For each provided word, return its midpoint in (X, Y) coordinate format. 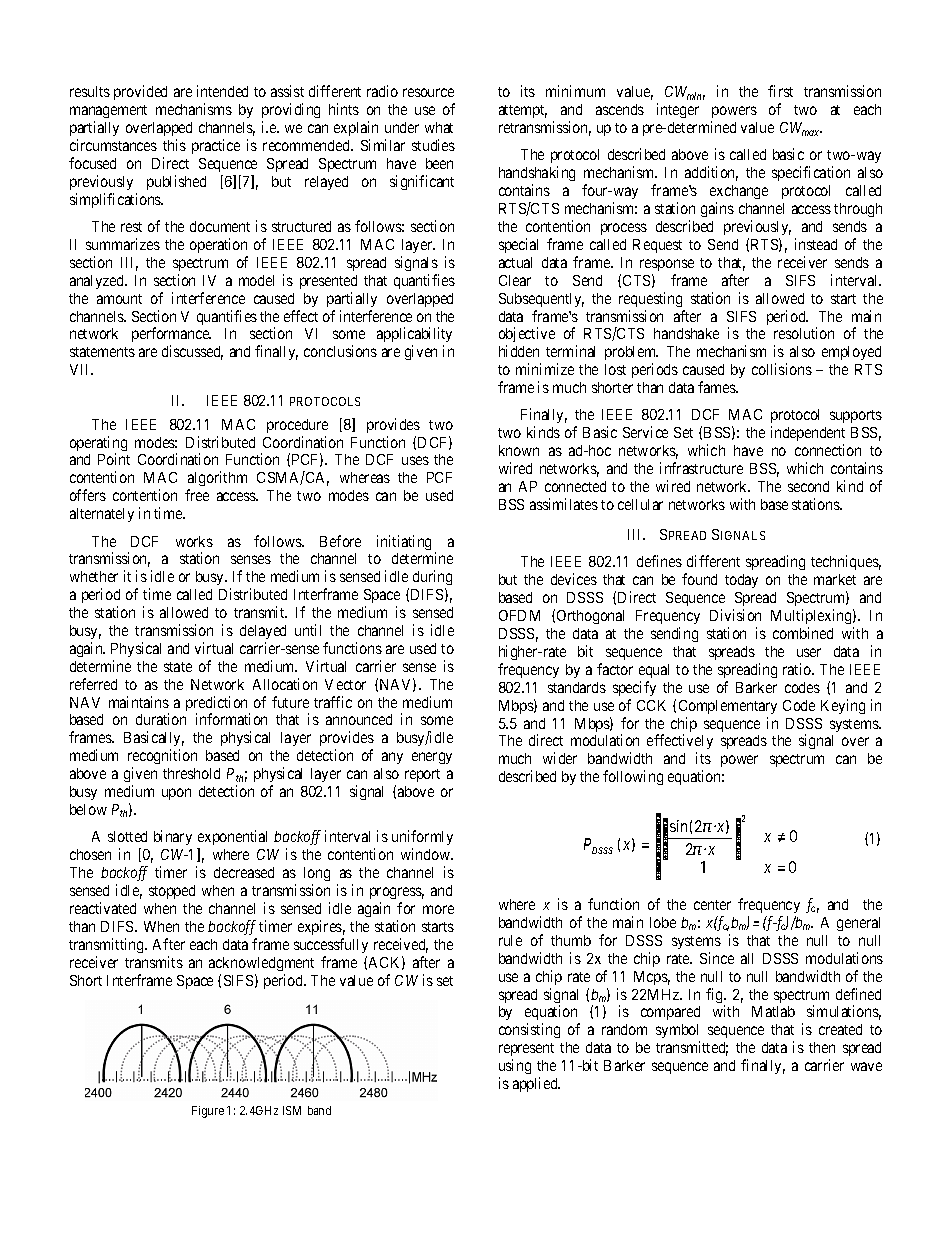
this (174, 145)
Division (735, 615)
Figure (208, 1112)
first (780, 91)
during (432, 579)
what (439, 127)
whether (94, 576)
